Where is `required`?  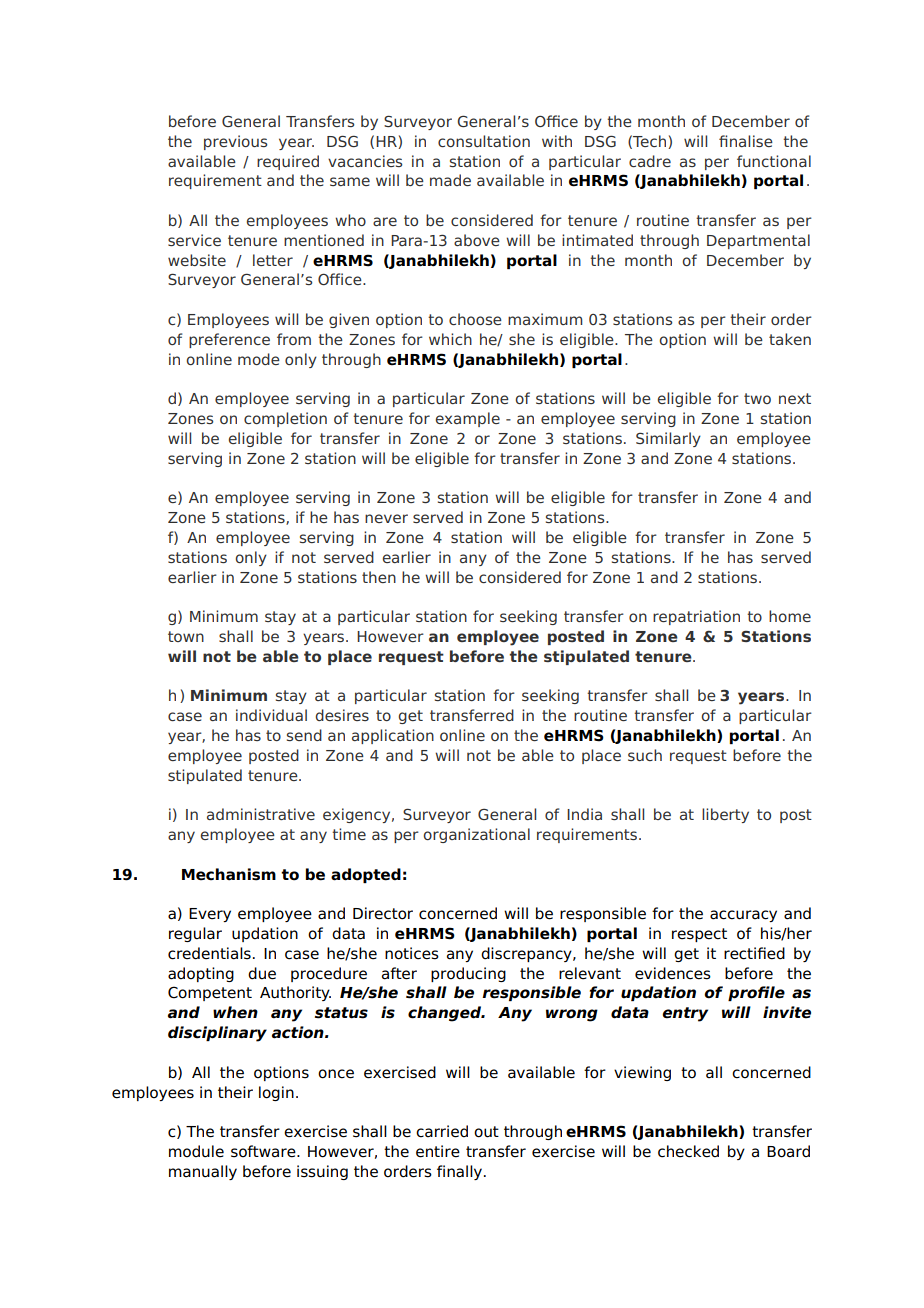 required is located at coordinates (288, 162).
